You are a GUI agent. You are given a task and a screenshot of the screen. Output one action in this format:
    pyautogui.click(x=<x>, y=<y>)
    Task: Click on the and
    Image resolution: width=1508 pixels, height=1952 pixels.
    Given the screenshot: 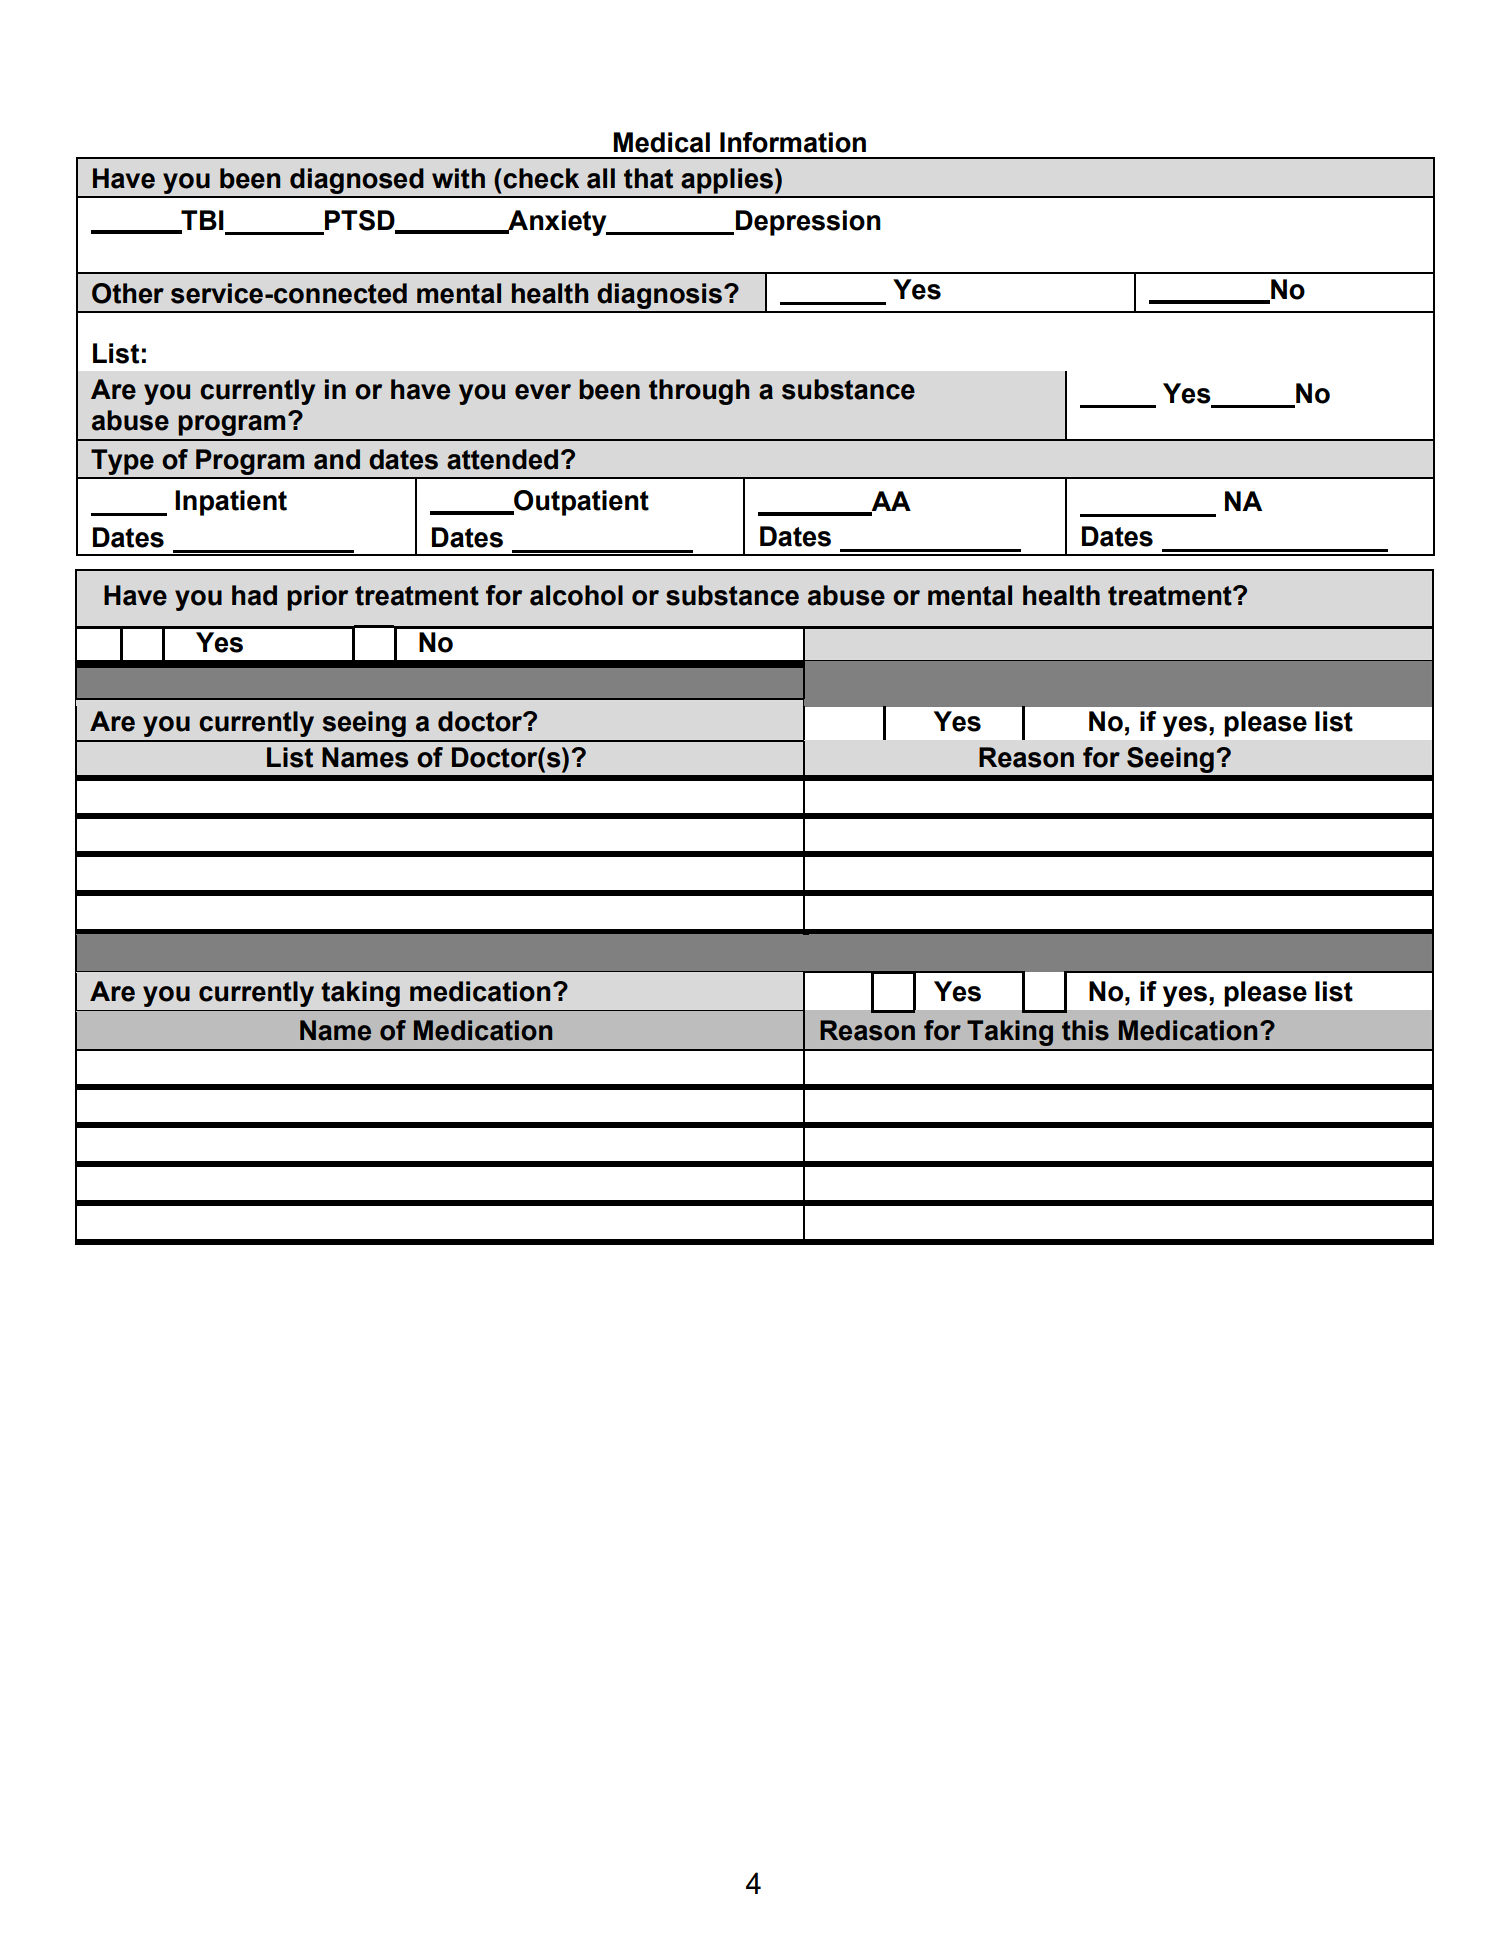 What is the action you would take?
    pyautogui.click(x=337, y=459)
